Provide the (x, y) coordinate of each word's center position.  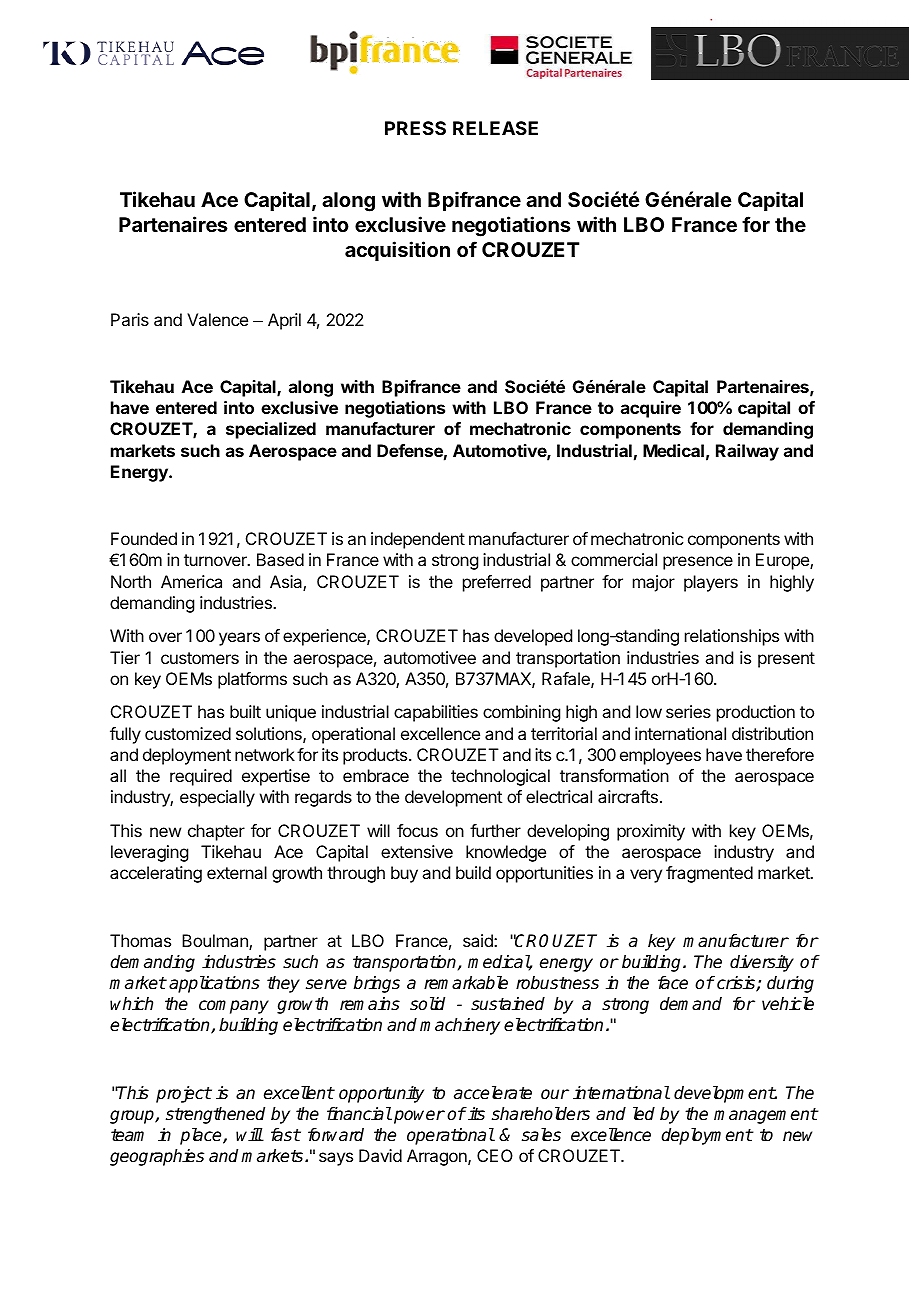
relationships (732, 637)
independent (418, 540)
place (202, 1136)
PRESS (415, 128)
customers (200, 658)
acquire (651, 409)
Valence (217, 319)
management (766, 1116)
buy (404, 874)
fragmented (709, 874)
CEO (495, 1155)
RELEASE (495, 128)
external (237, 872)
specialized (271, 430)
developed (533, 637)
